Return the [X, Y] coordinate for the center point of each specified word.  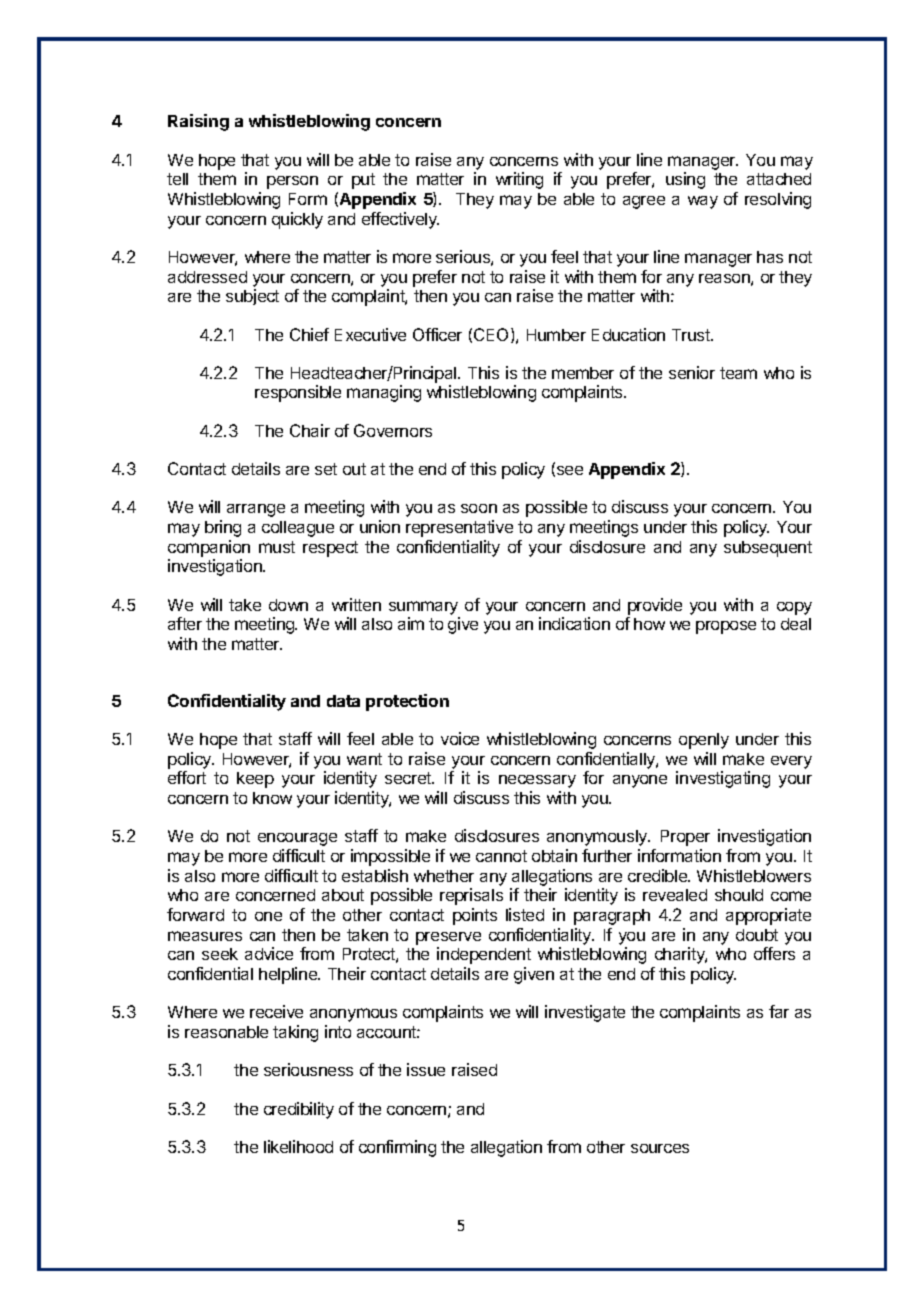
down [288, 605]
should [739, 895]
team [738, 373]
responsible [298, 393]
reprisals [471, 896]
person [292, 182]
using [685, 180]
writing [519, 180]
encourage [297, 839]
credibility [299, 1110]
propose [726, 627]
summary [423, 608]
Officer [437, 334]
